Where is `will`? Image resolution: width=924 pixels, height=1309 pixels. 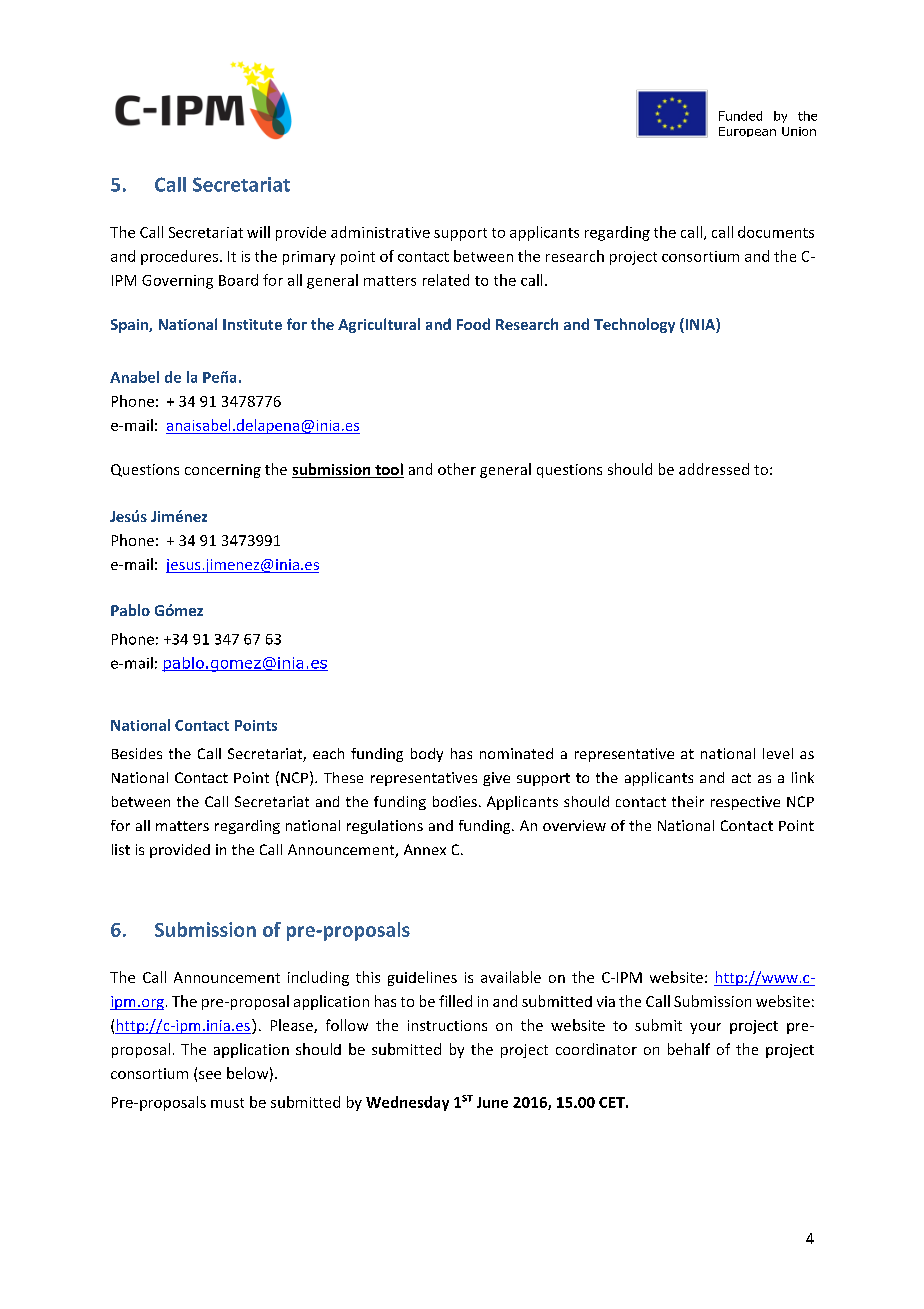 will is located at coordinates (258, 232).
